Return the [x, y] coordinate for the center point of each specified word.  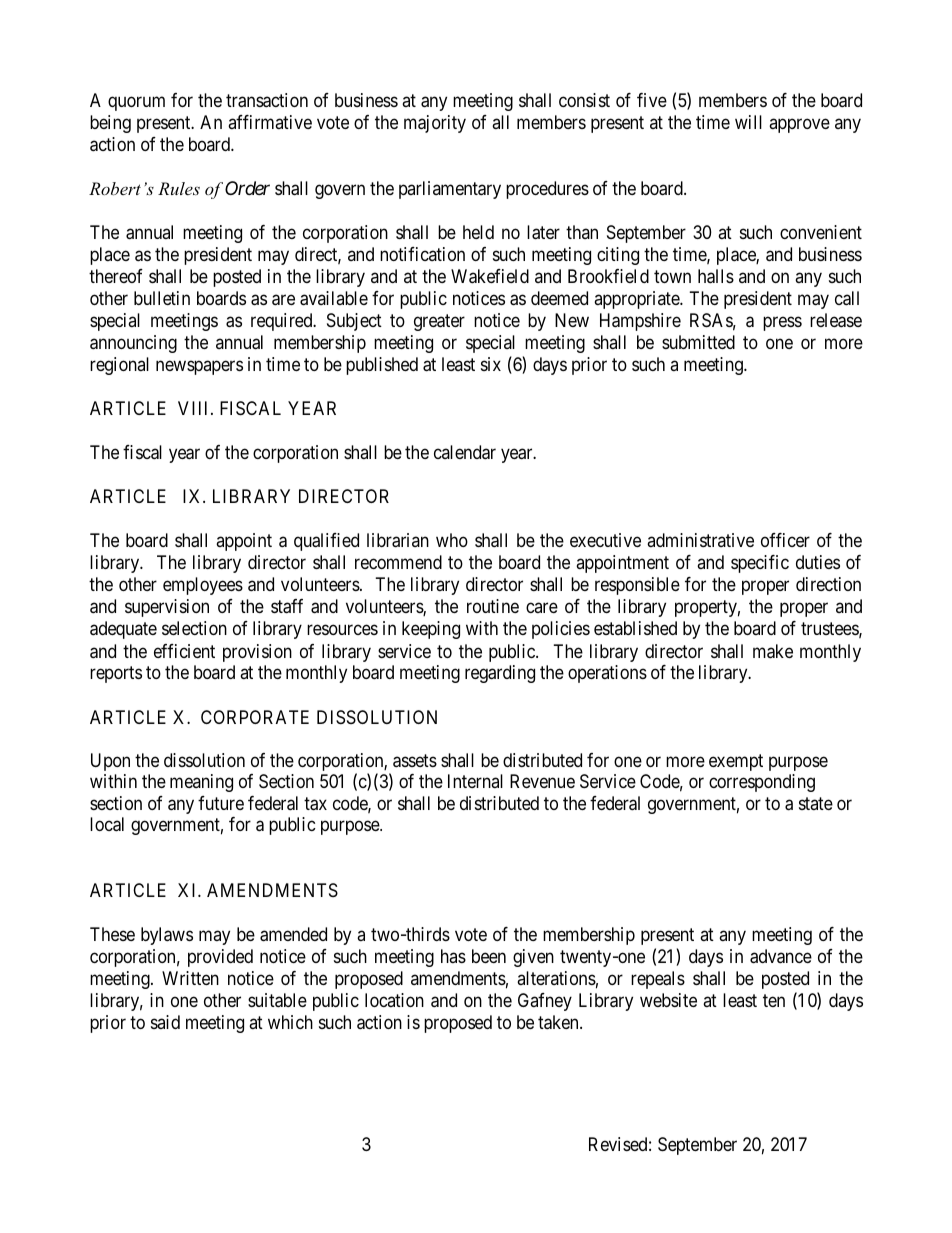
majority [435, 124]
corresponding [762, 783]
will [748, 122]
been [489, 956]
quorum [136, 103]
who [452, 540]
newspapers [199, 367]
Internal [475, 781]
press [782, 323]
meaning [201, 783]
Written [190, 978]
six [491, 364]
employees [203, 586]
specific [760, 564]
